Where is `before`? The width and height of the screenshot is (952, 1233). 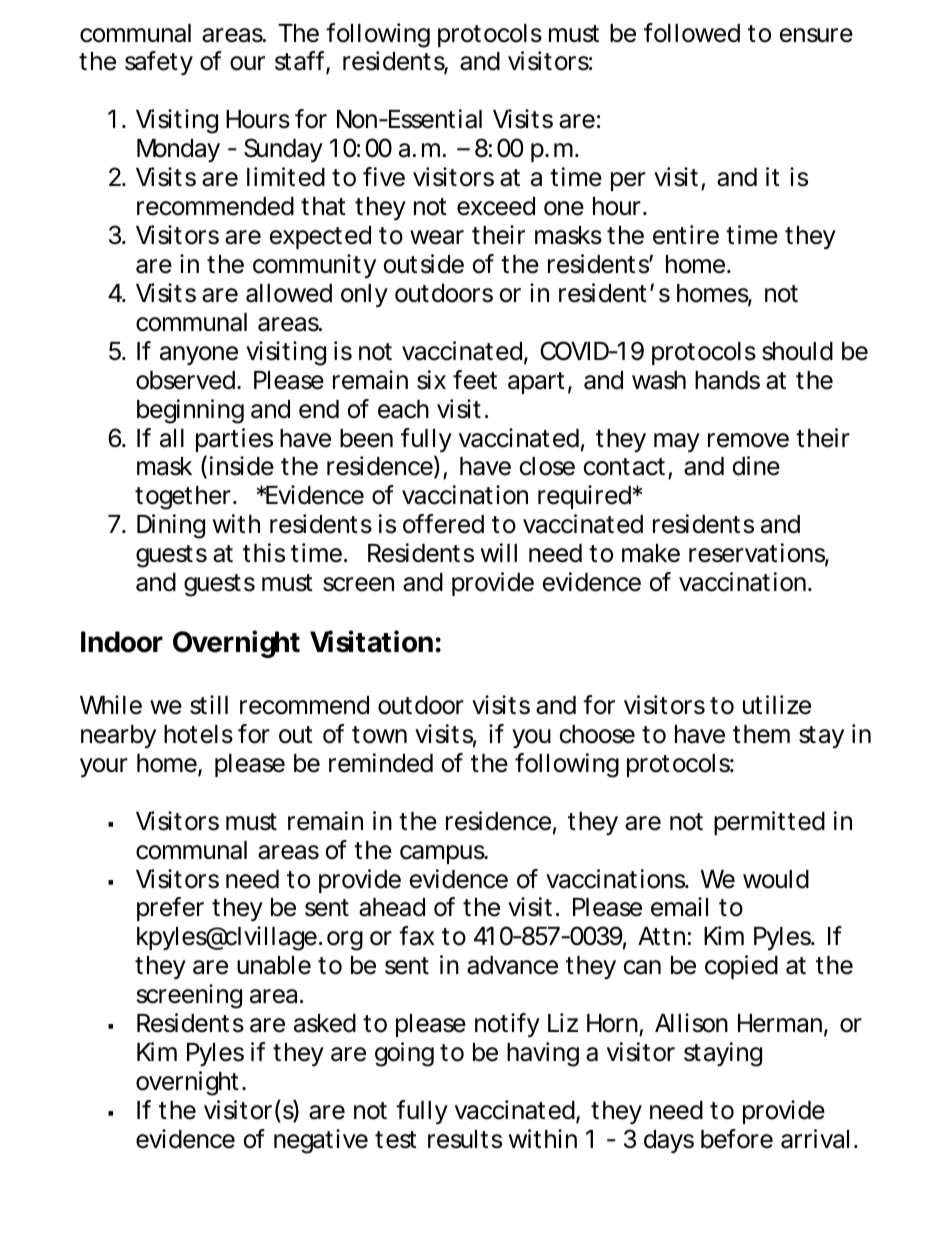
before is located at coordinates (737, 1139).
